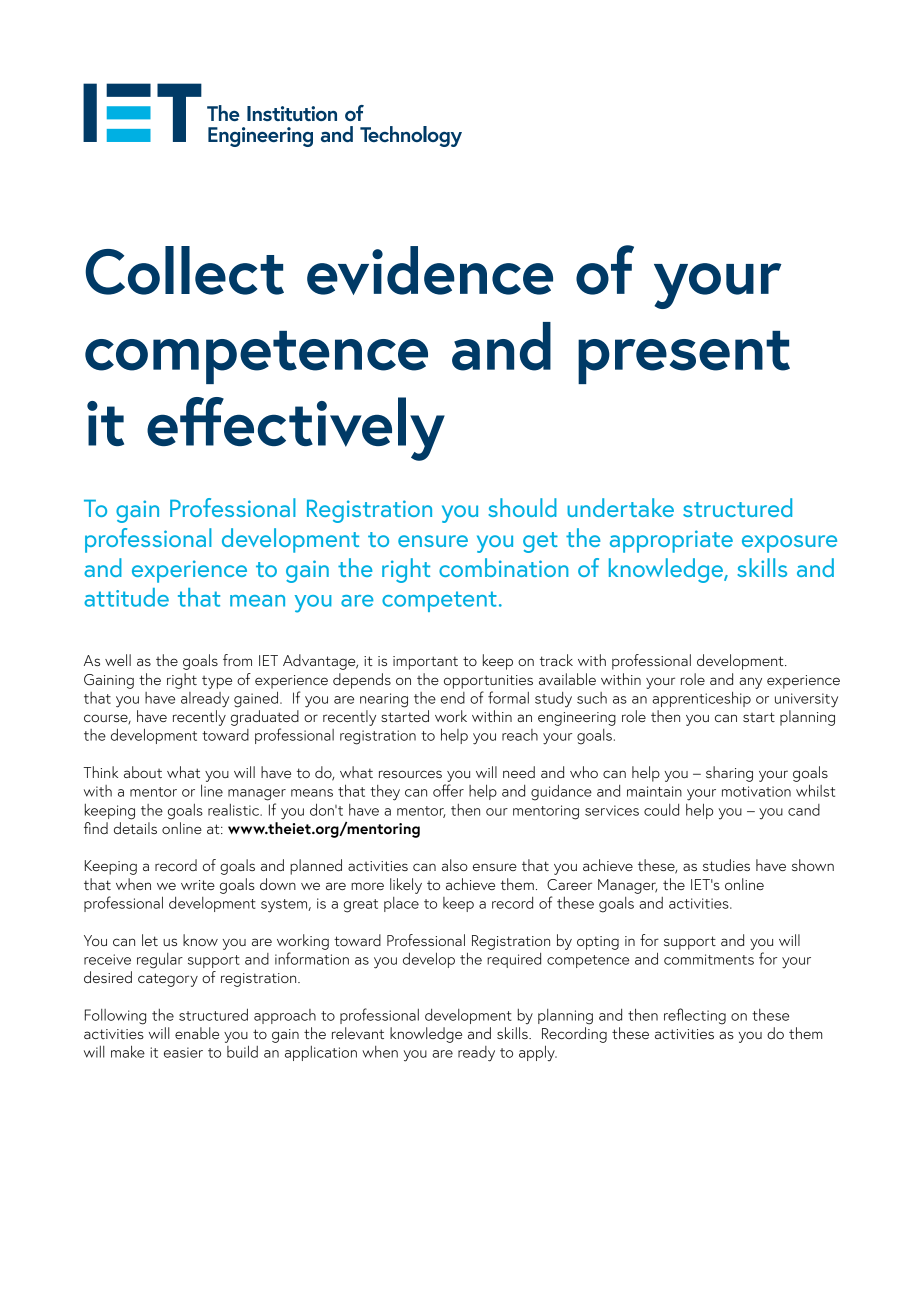  What do you see at coordinates (684, 357) in the image?
I see `present` at bounding box center [684, 357].
